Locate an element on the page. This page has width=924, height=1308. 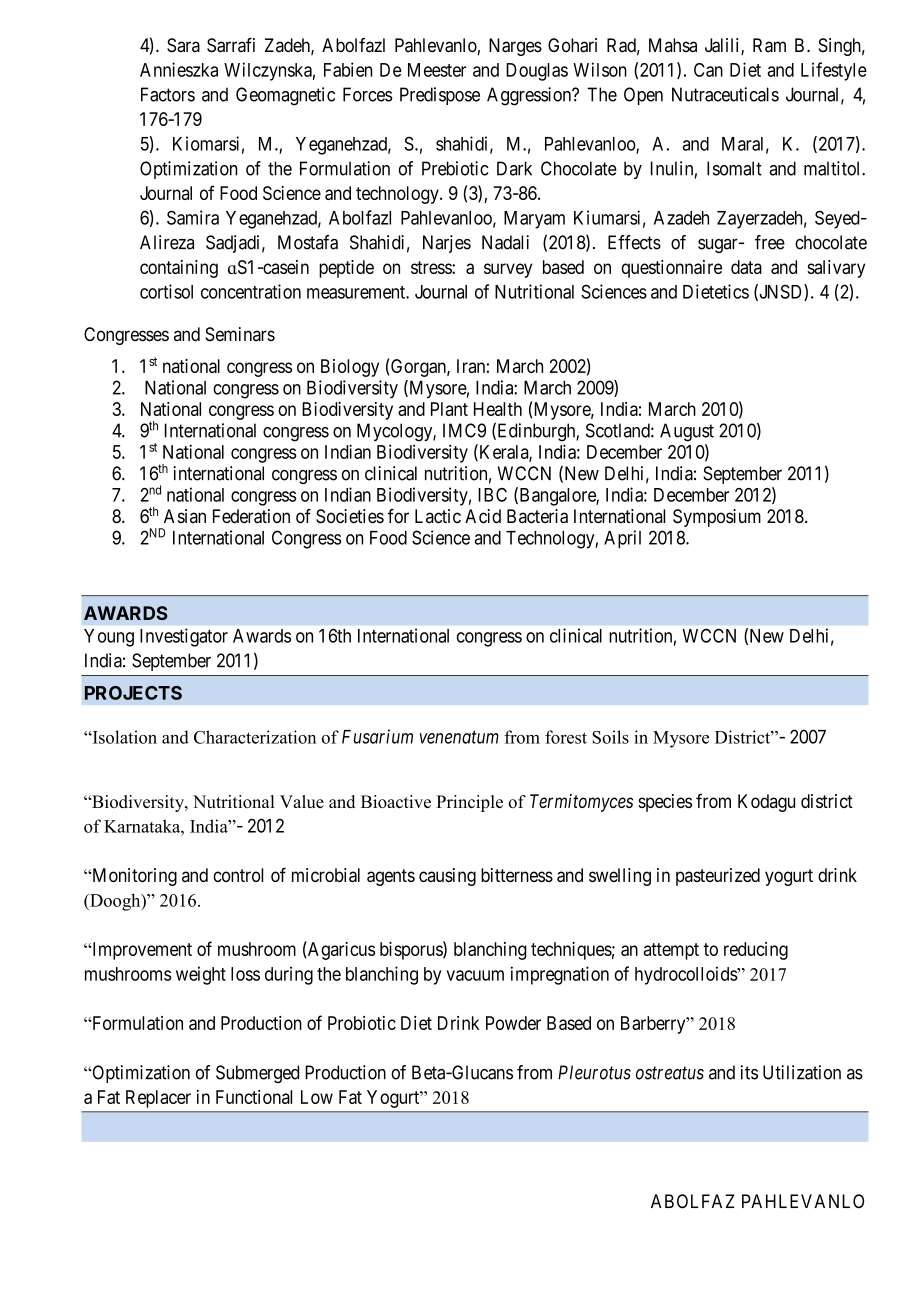
Characterization is located at coordinates (255, 737).
